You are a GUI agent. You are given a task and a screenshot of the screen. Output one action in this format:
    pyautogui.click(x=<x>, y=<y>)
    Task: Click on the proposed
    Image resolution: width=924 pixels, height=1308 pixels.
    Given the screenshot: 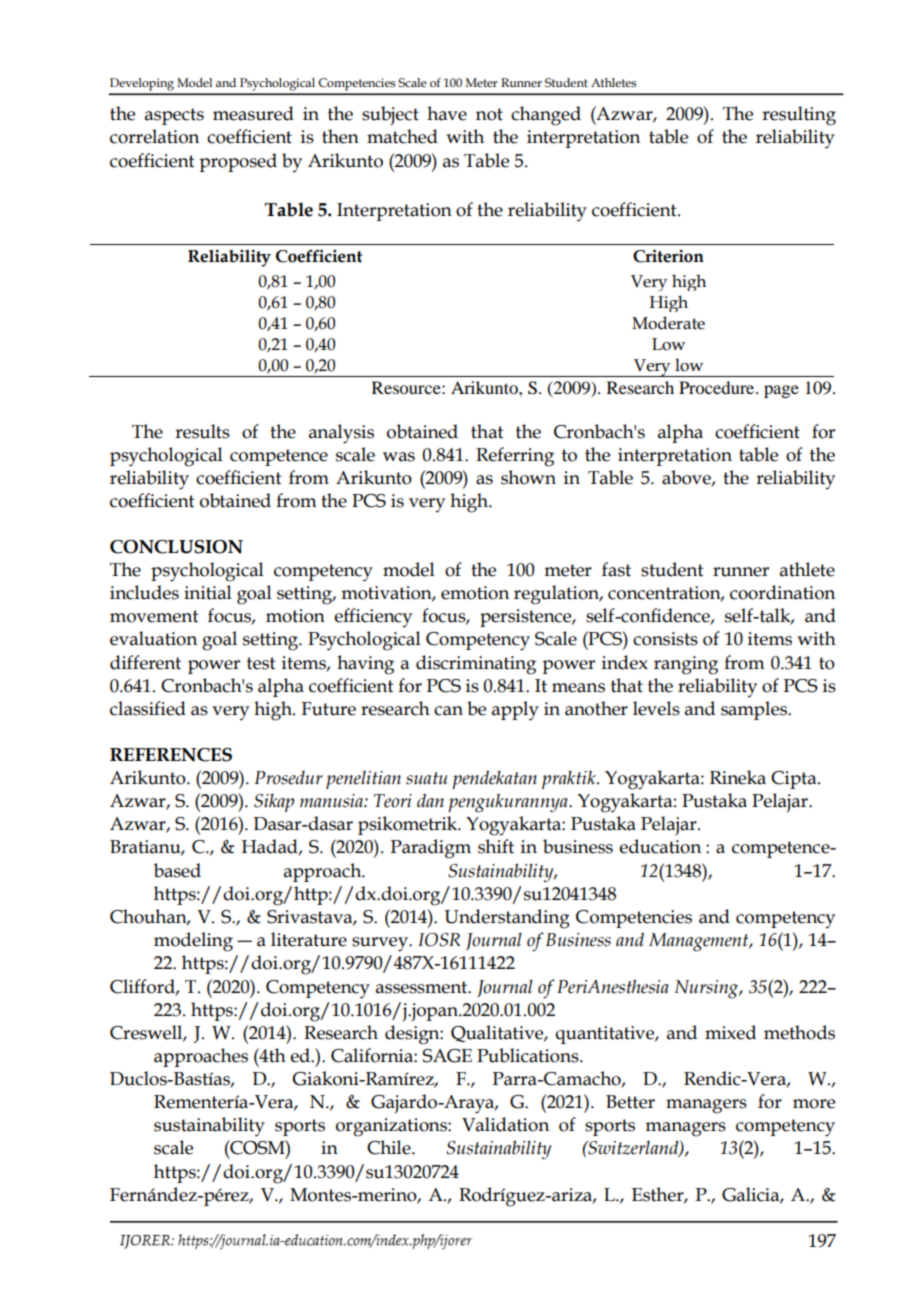 What is the action you would take?
    pyautogui.click(x=238, y=162)
